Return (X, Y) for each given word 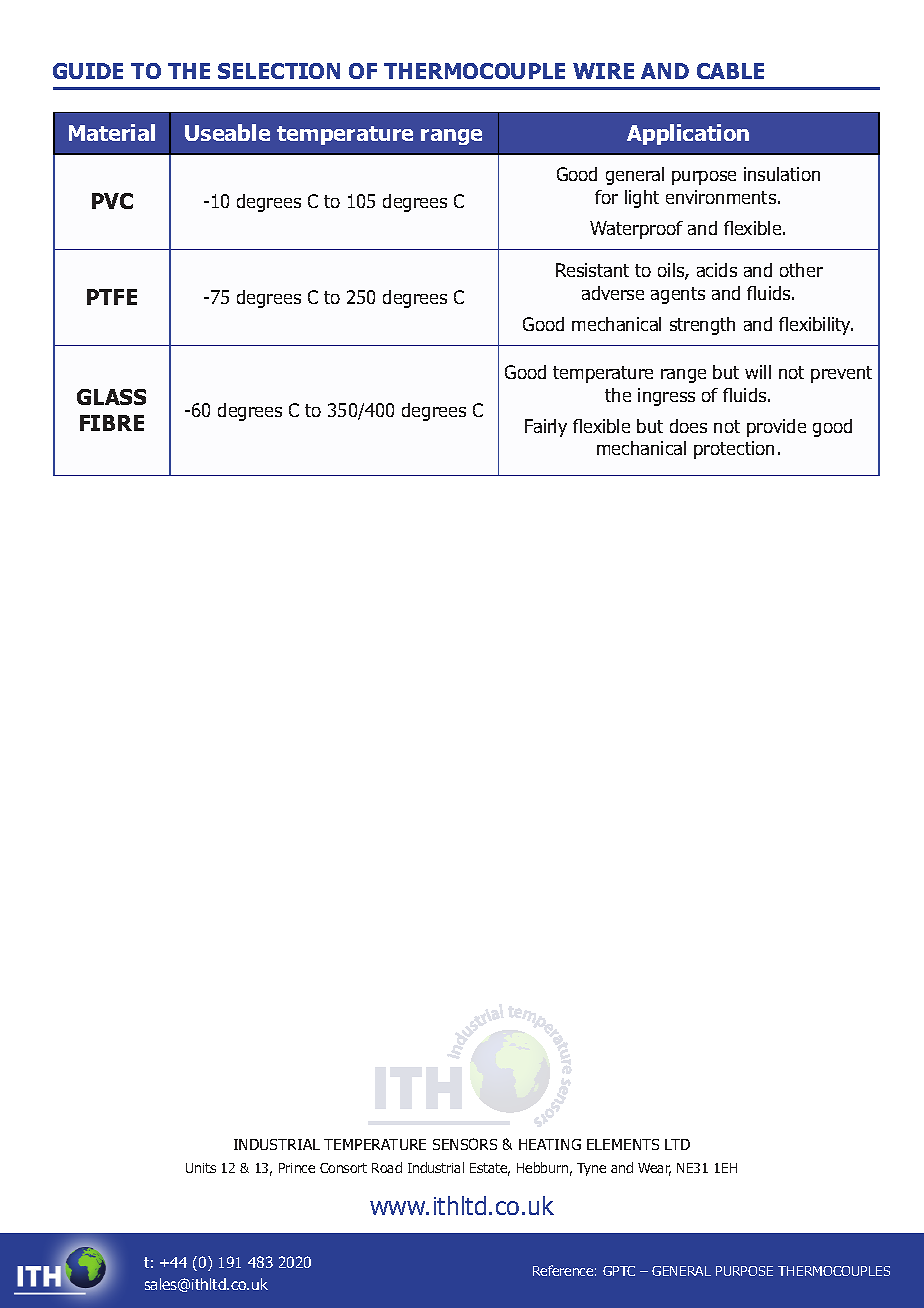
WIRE (603, 71)
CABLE (730, 71)
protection (734, 450)
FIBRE (112, 423)
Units (201, 1168)
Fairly (546, 428)
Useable (227, 132)
